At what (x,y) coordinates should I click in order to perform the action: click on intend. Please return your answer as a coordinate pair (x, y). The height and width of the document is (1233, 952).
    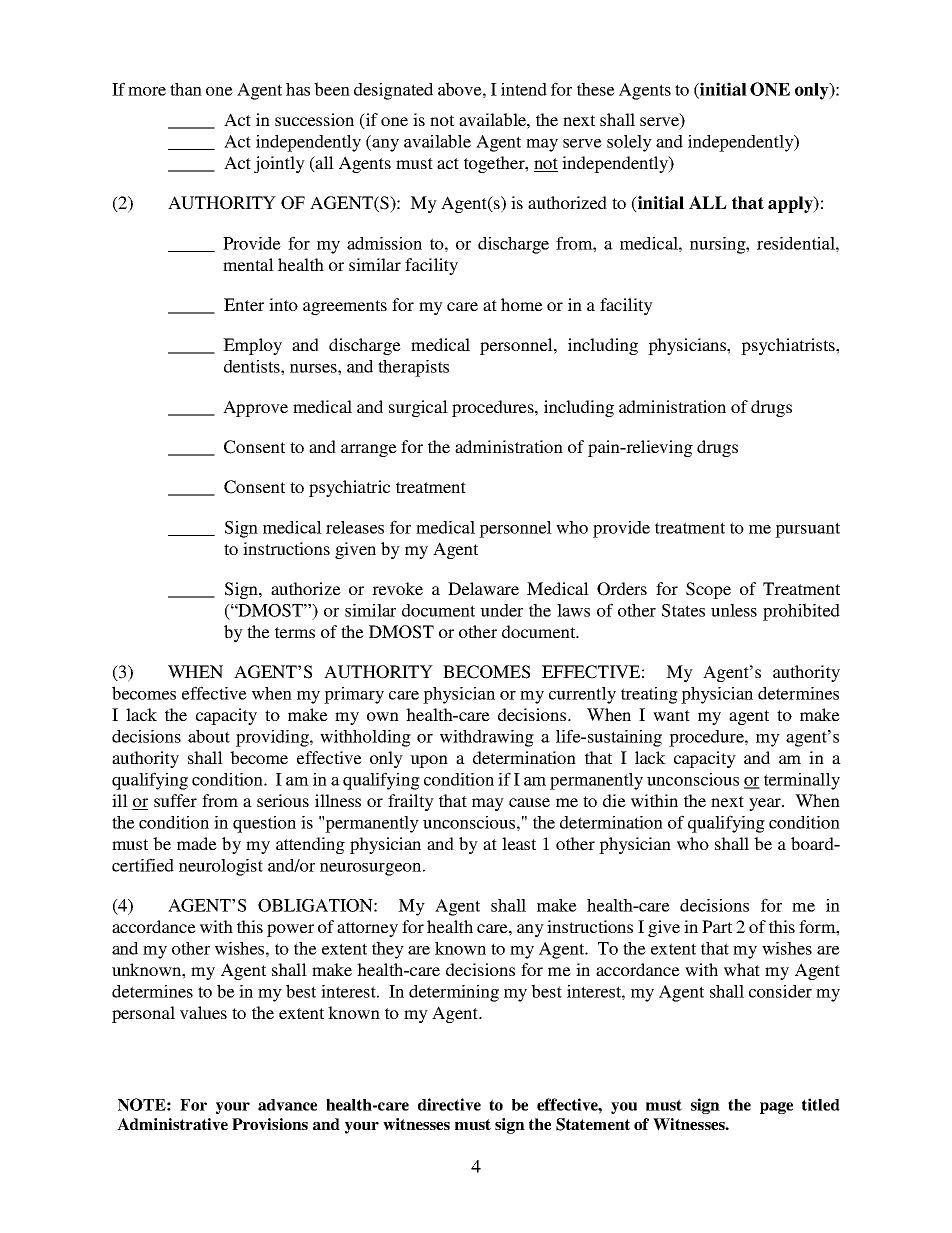
    Looking at the image, I should click on (524, 89).
